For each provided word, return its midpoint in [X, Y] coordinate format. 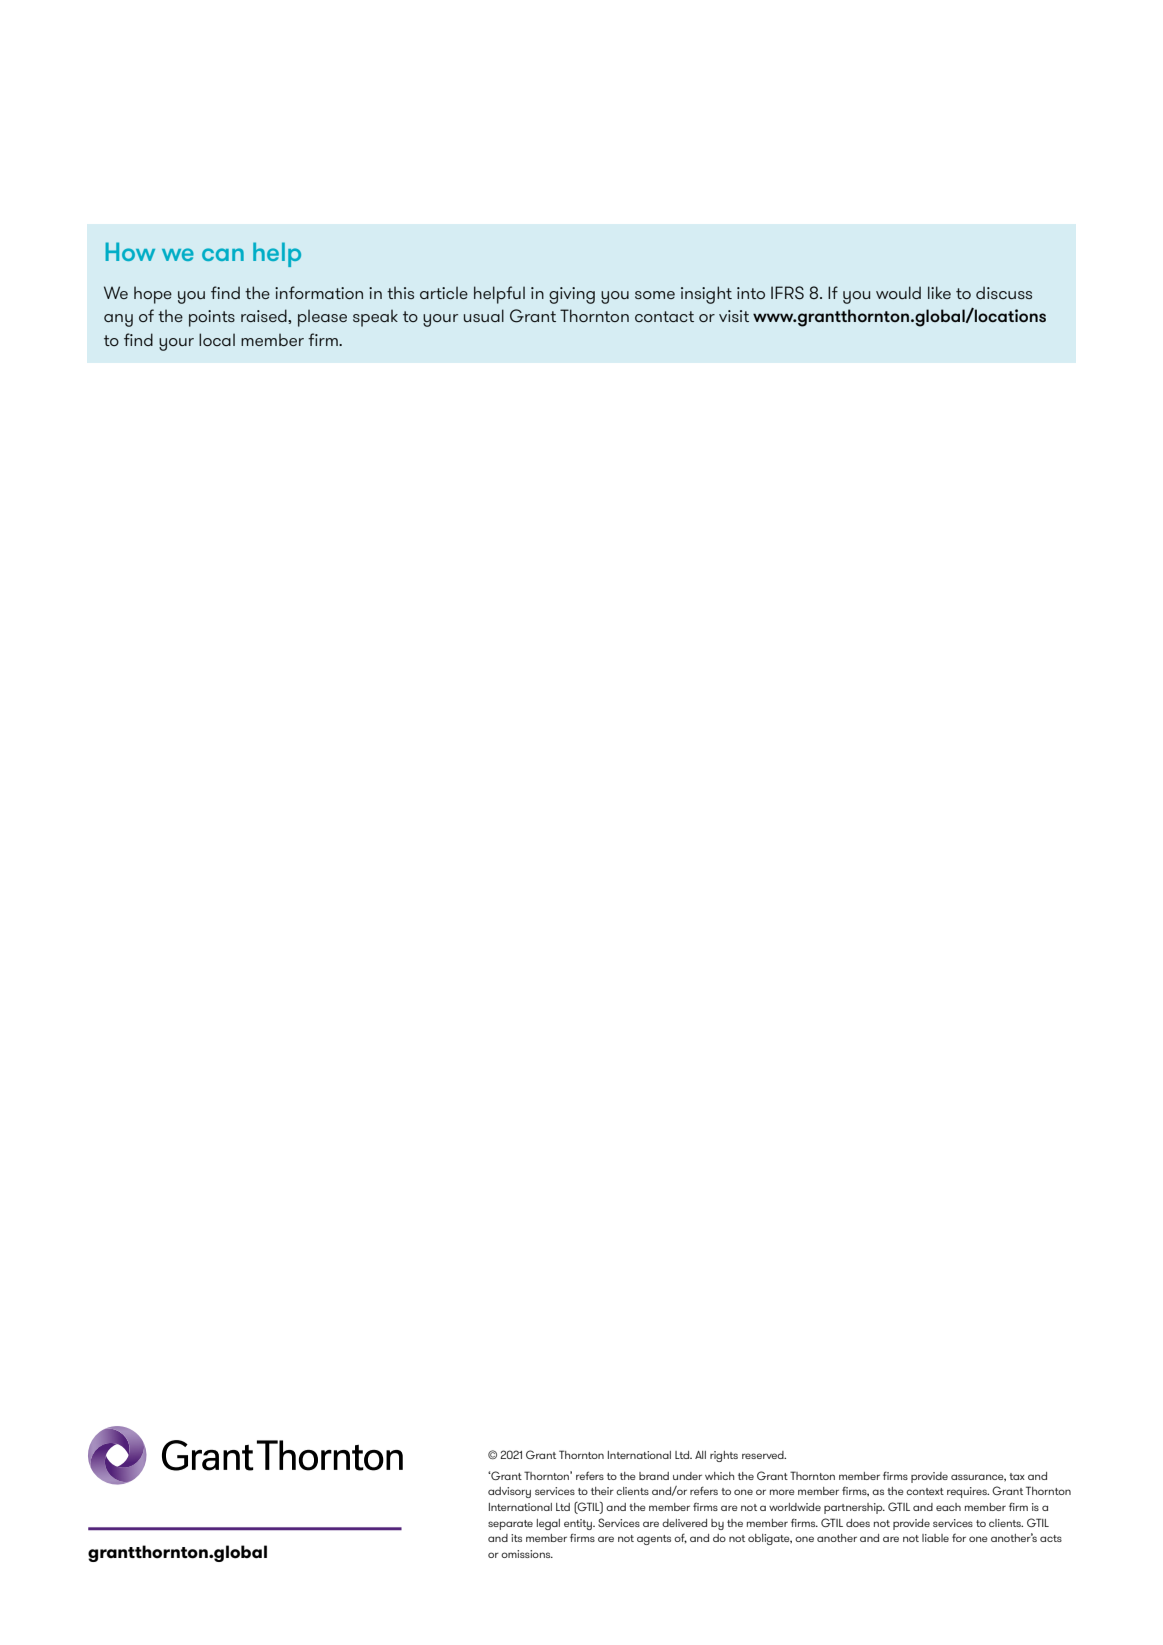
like [939, 292]
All [700, 1455]
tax [1017, 1476]
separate [510, 1525]
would [898, 292]
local [217, 339]
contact [664, 316]
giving [572, 295]
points [212, 318]
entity [579, 1524]
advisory [509, 1492]
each [948, 1507]
